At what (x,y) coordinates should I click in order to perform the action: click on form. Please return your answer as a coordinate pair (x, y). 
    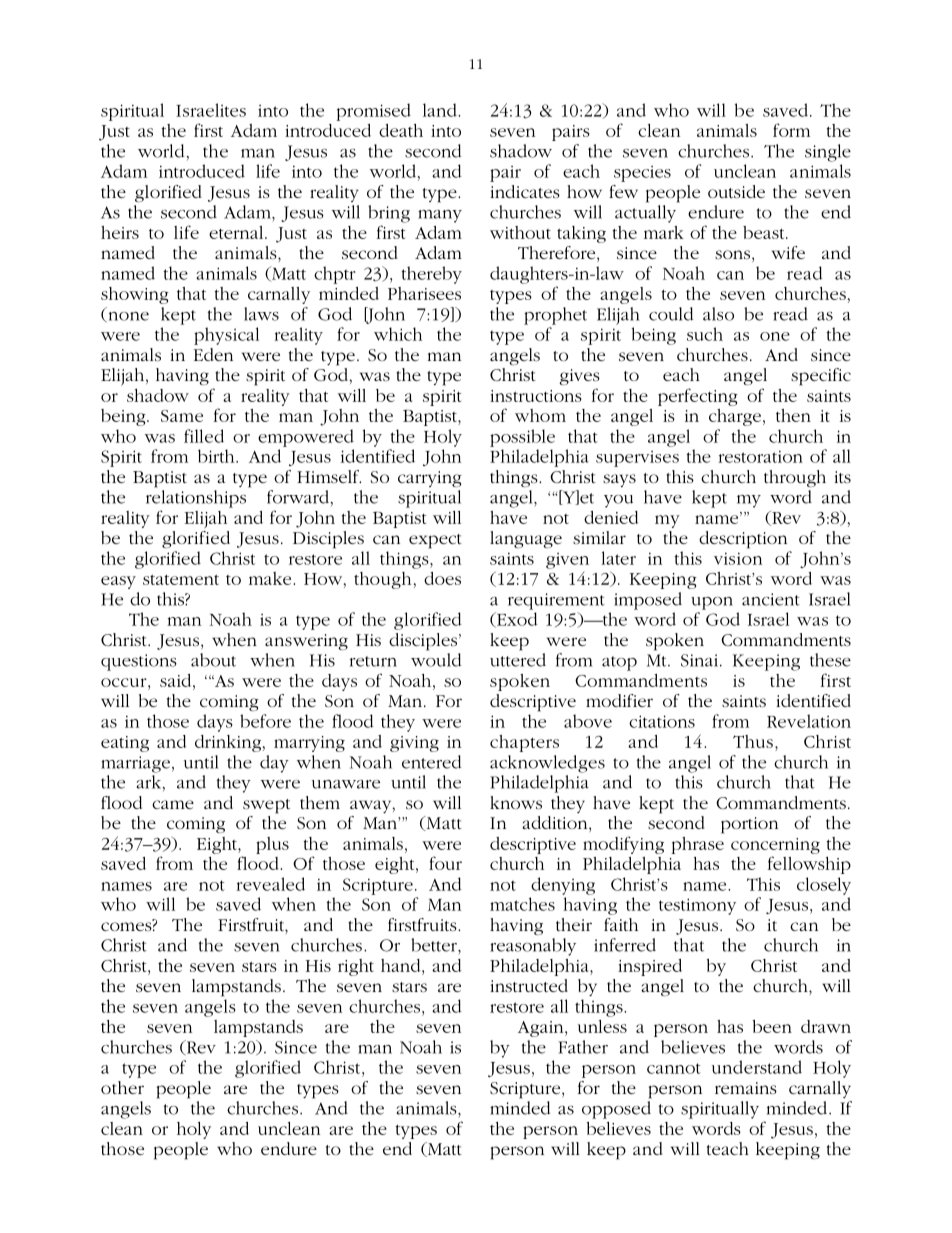
    Looking at the image, I should click on (791, 130).
